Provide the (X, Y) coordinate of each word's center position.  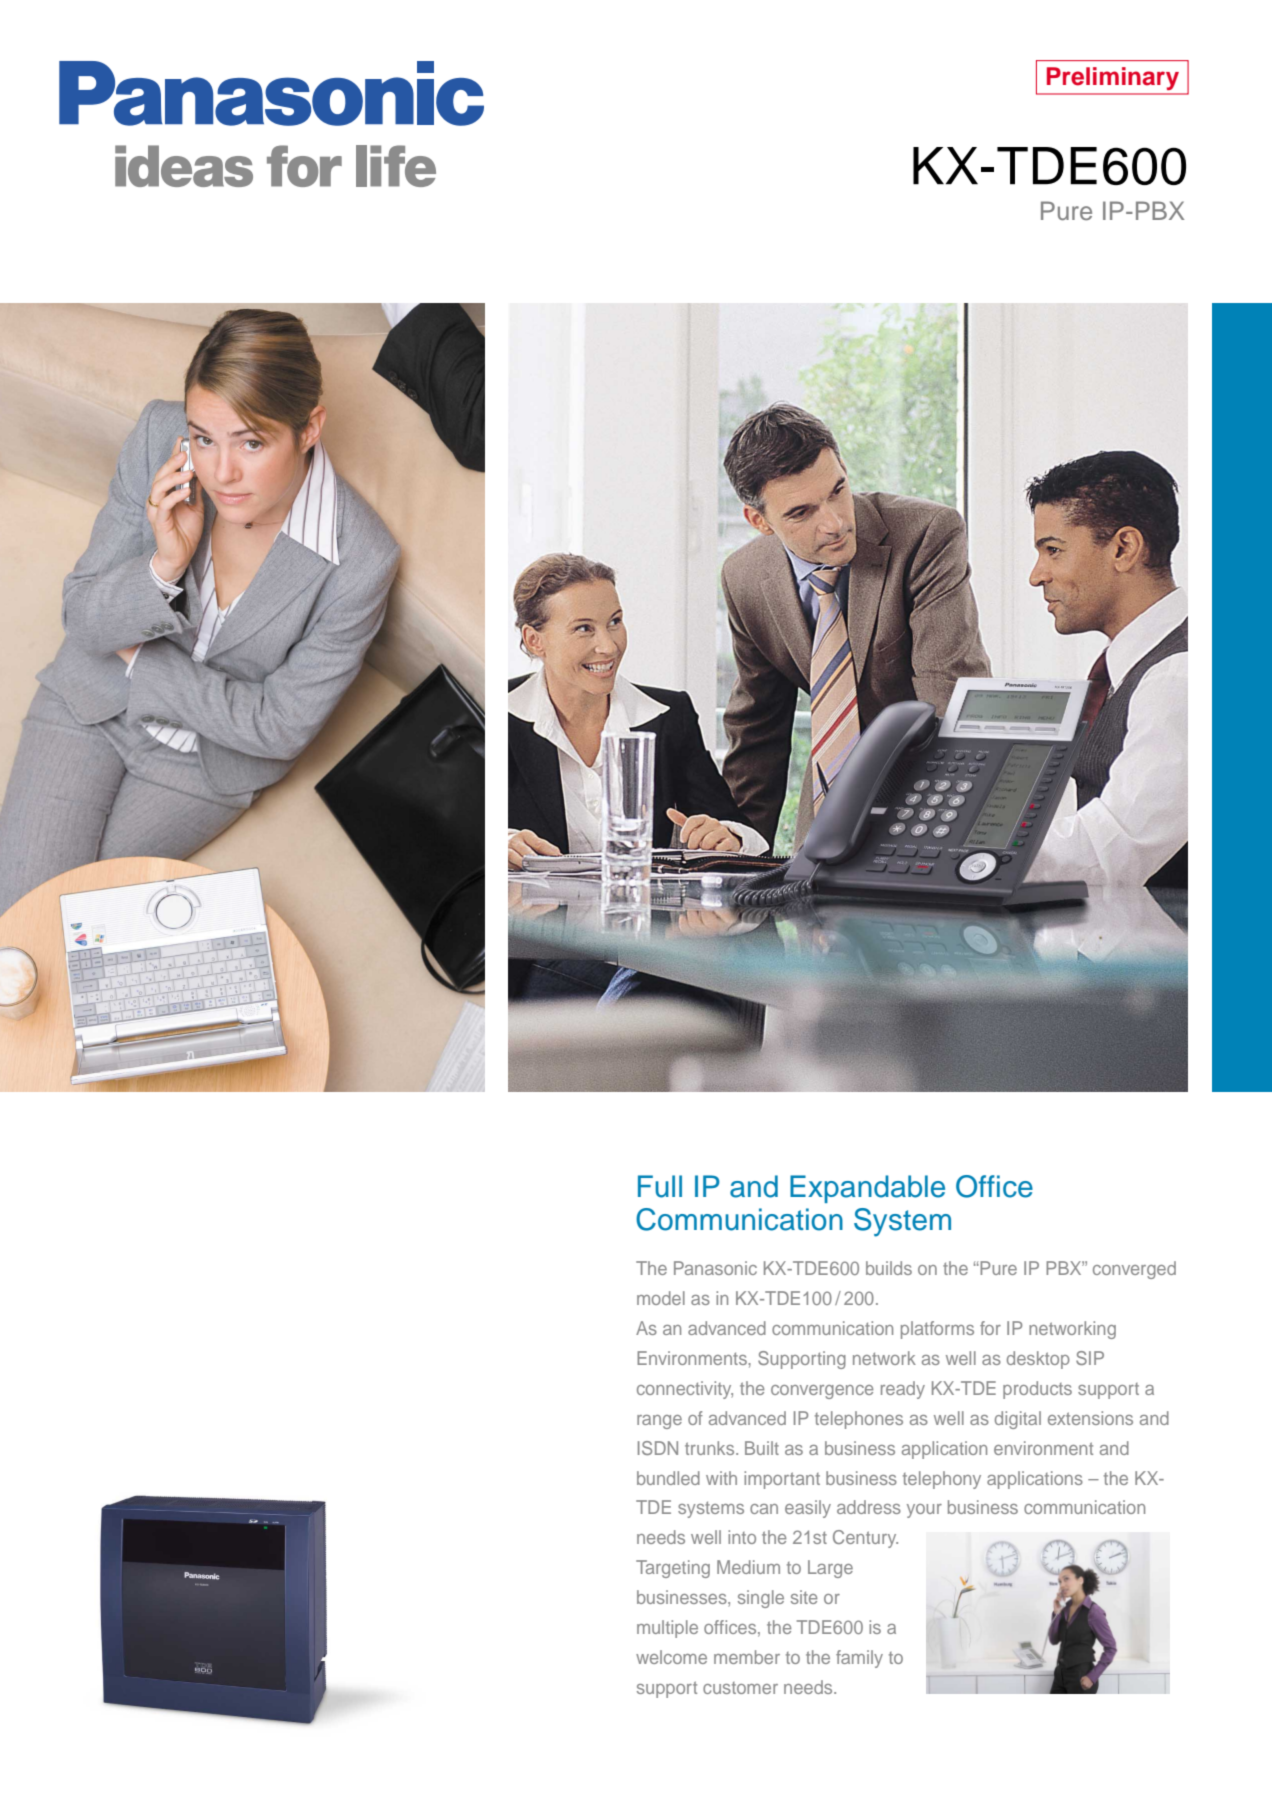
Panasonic (715, 1268)
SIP (1090, 1358)
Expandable (867, 1189)
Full (660, 1186)
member (747, 1657)
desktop (1038, 1360)
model (661, 1298)
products (1037, 1390)
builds (889, 1268)
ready (903, 1390)
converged (1134, 1270)
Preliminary (1113, 78)
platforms (937, 1330)
